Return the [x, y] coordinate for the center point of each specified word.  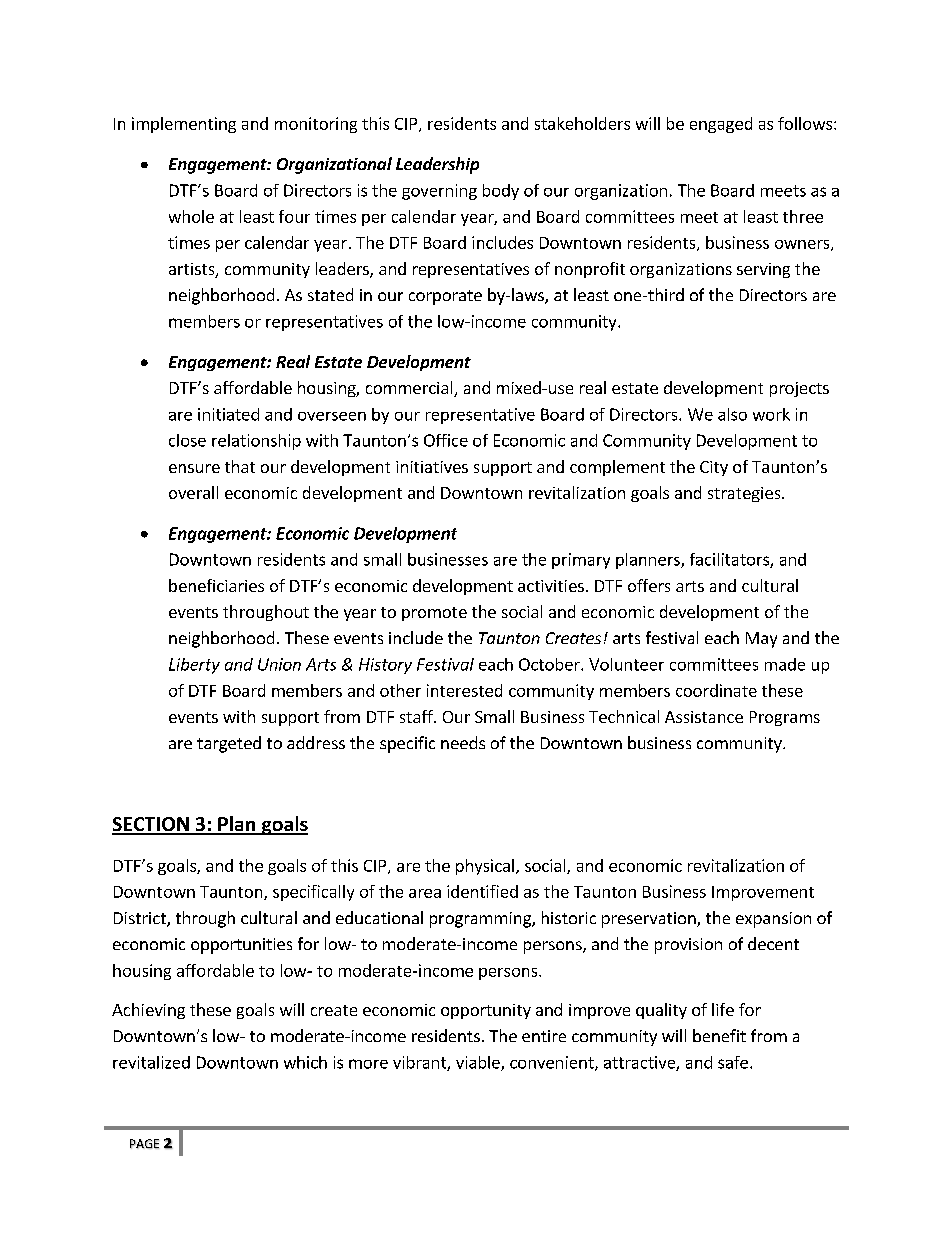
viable [479, 1063]
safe [733, 1062]
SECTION [151, 825]
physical [485, 867]
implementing [184, 125]
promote [434, 614]
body [501, 192]
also [732, 414]
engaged [721, 125]
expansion [773, 920]
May [761, 640]
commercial [410, 389]
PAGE [144, 1144]
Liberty [194, 666]
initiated [228, 414]
